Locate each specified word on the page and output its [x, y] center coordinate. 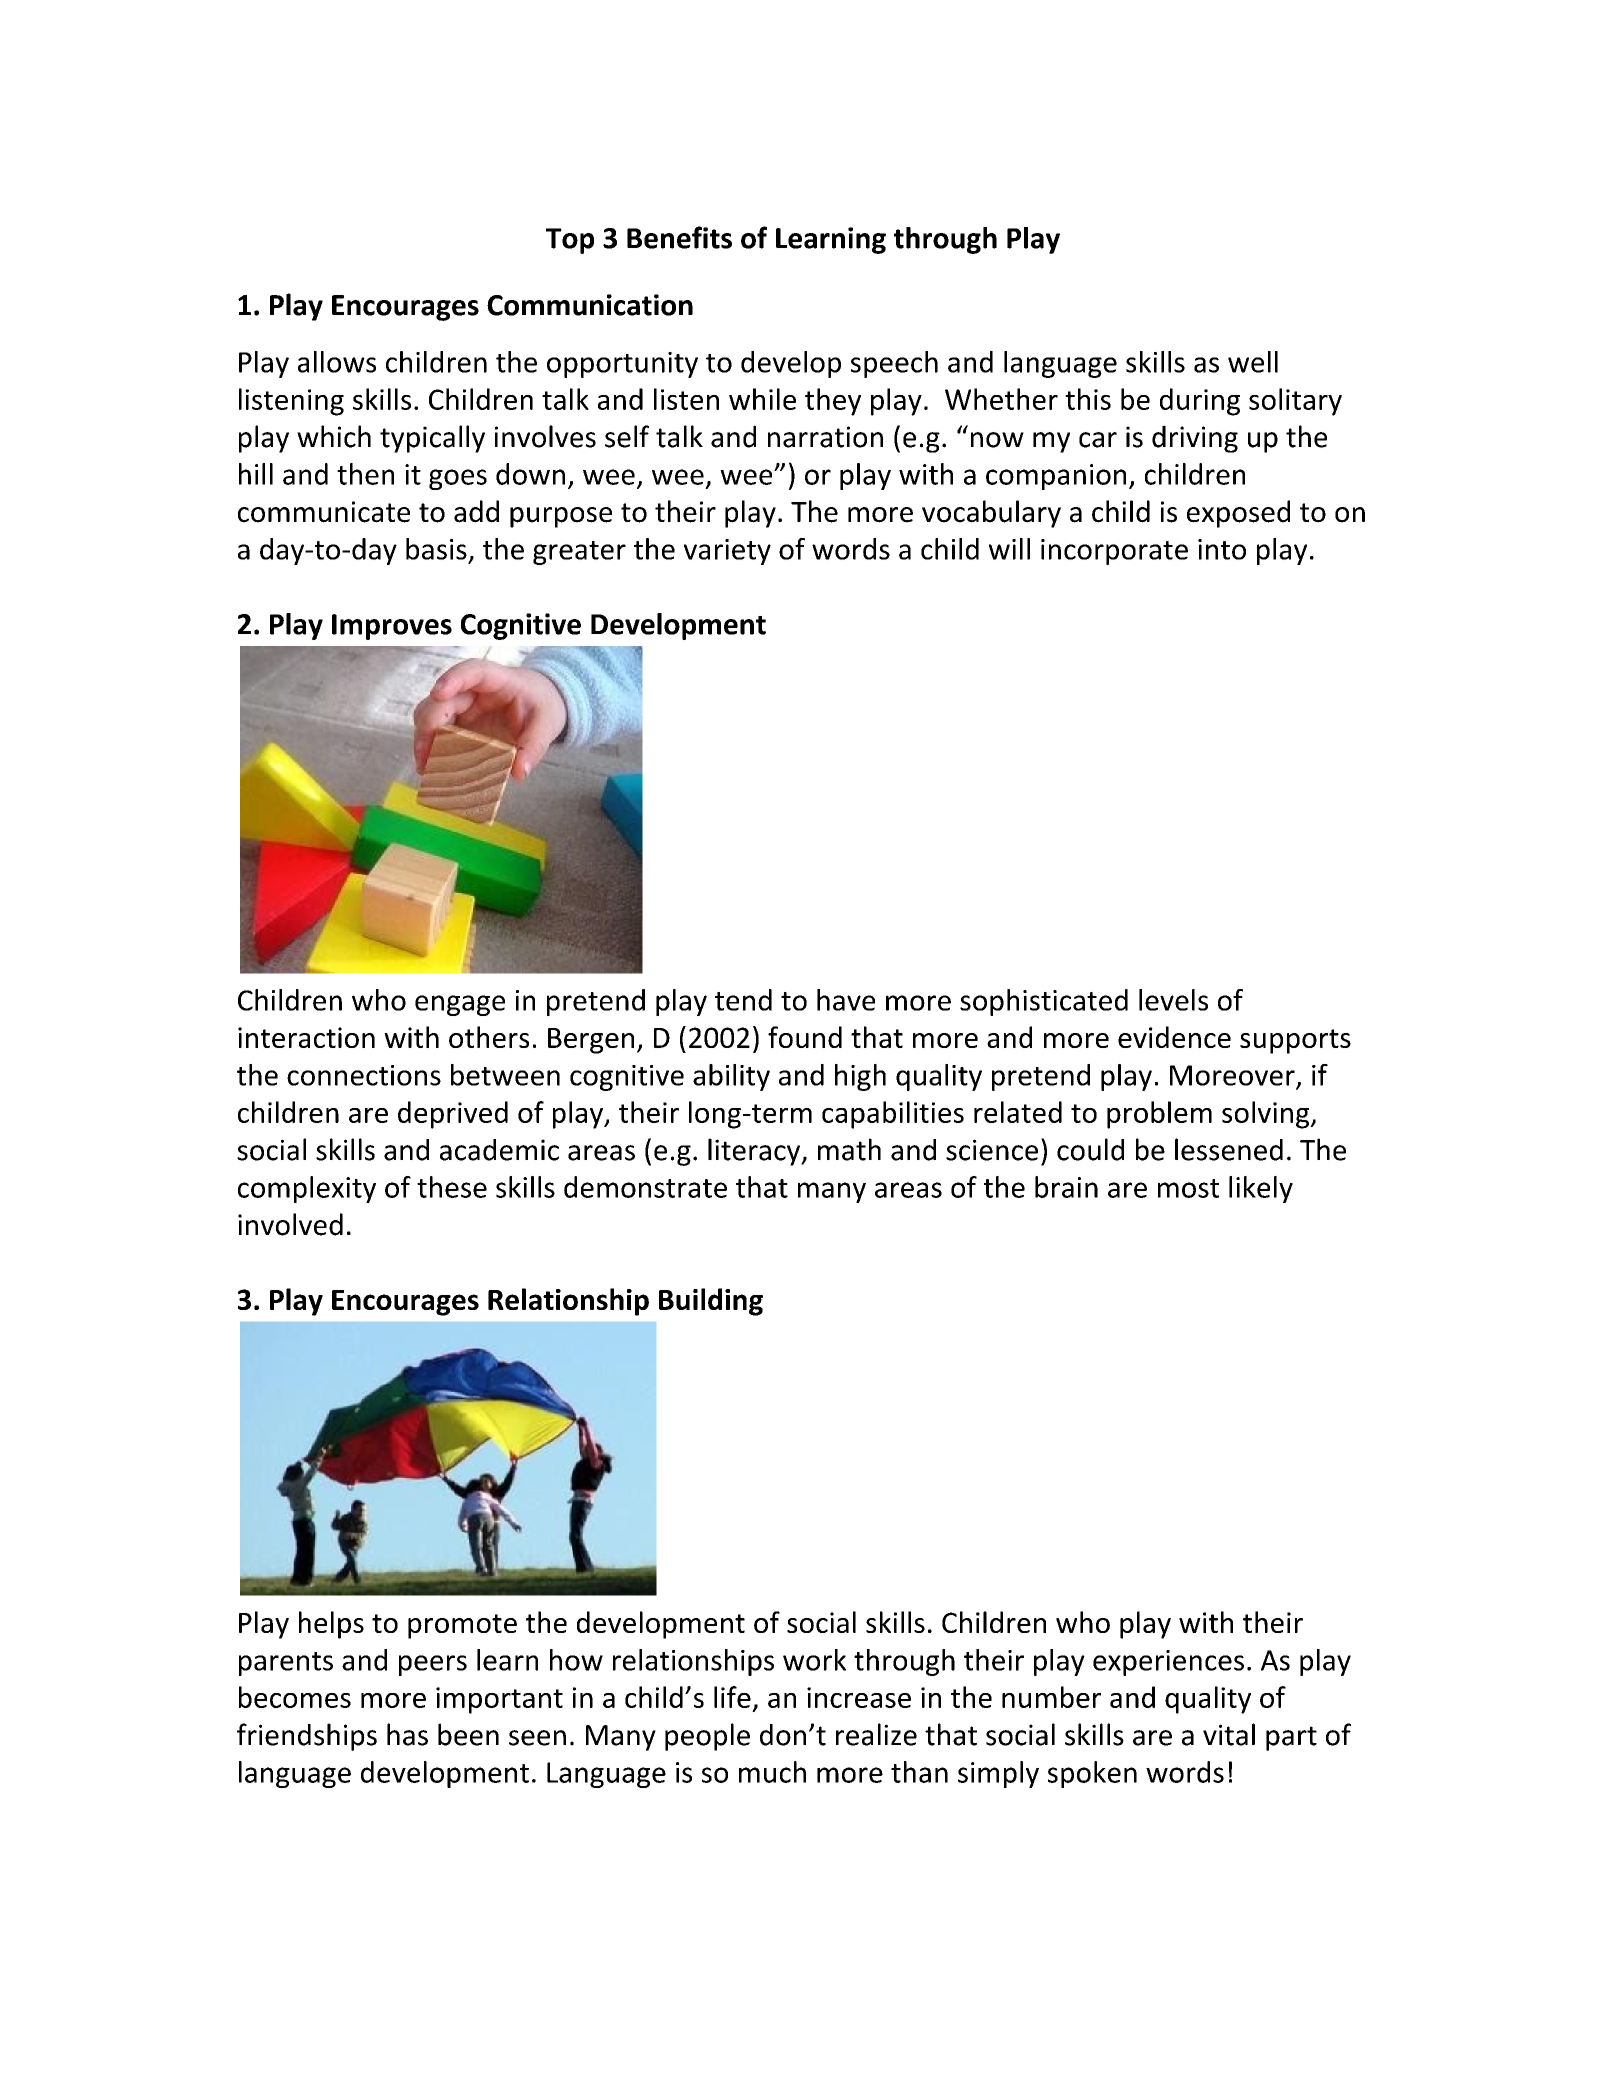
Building [711, 1302]
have [846, 1000]
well [1253, 362]
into [1222, 549]
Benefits [679, 237]
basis [436, 549]
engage [460, 1005]
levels [1173, 1000]
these [452, 1187]
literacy [755, 1152]
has [407, 1734]
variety [727, 552]
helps [331, 1625]
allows [337, 362]
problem [1159, 1115]
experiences [1168, 1663]
